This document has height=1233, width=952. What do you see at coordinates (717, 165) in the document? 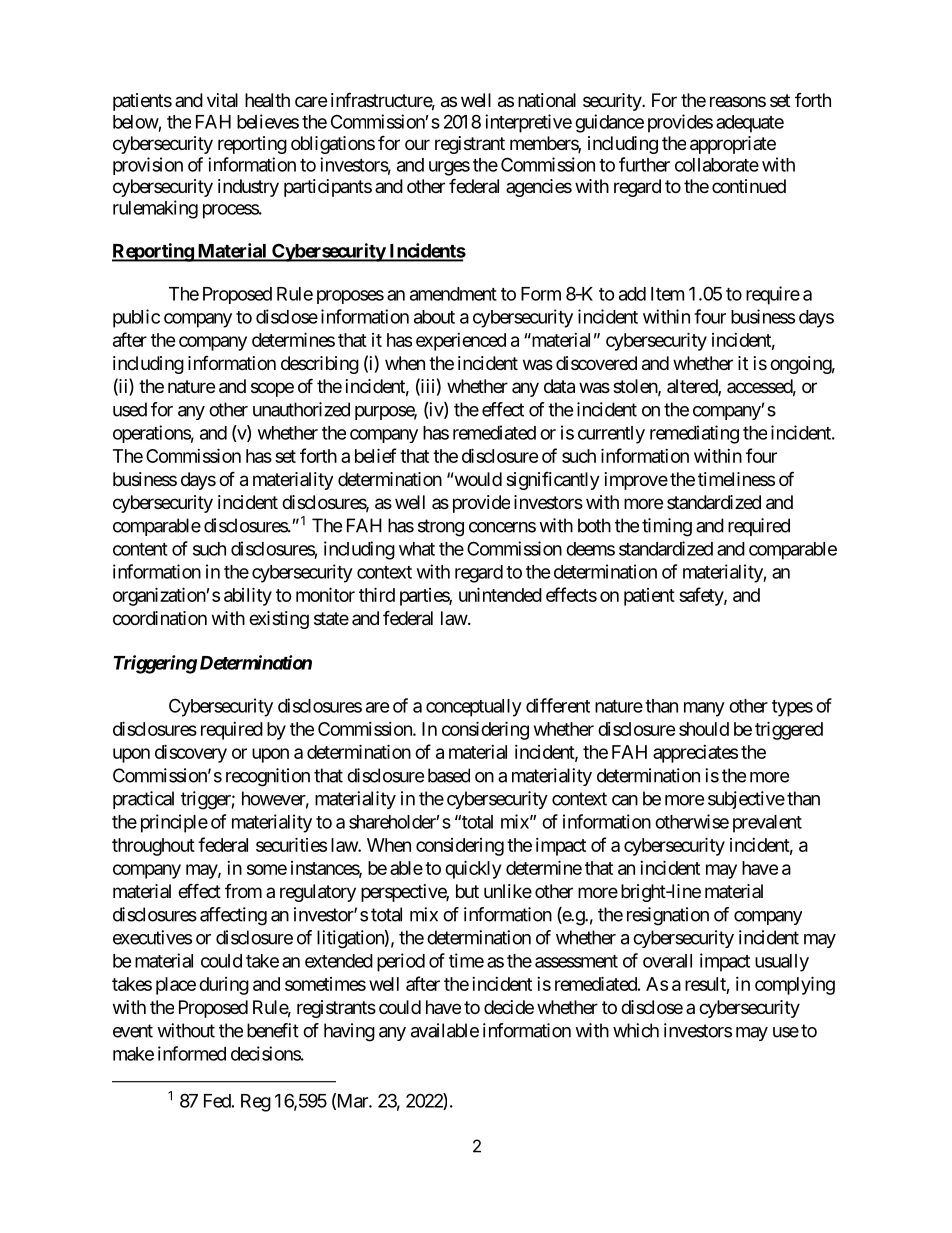
I see `collaborate` at bounding box center [717, 165].
